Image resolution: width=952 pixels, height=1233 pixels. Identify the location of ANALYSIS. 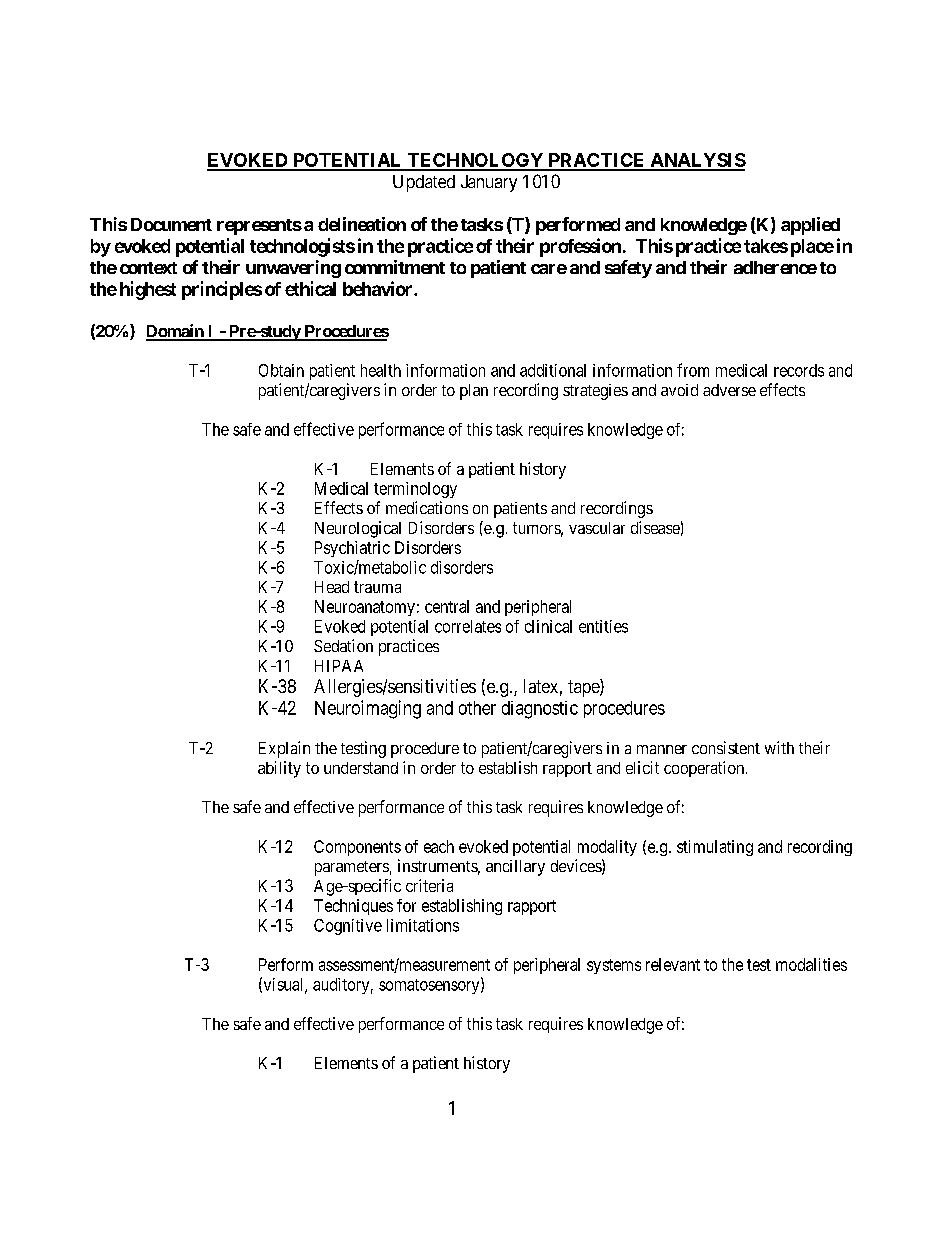
(697, 161).
